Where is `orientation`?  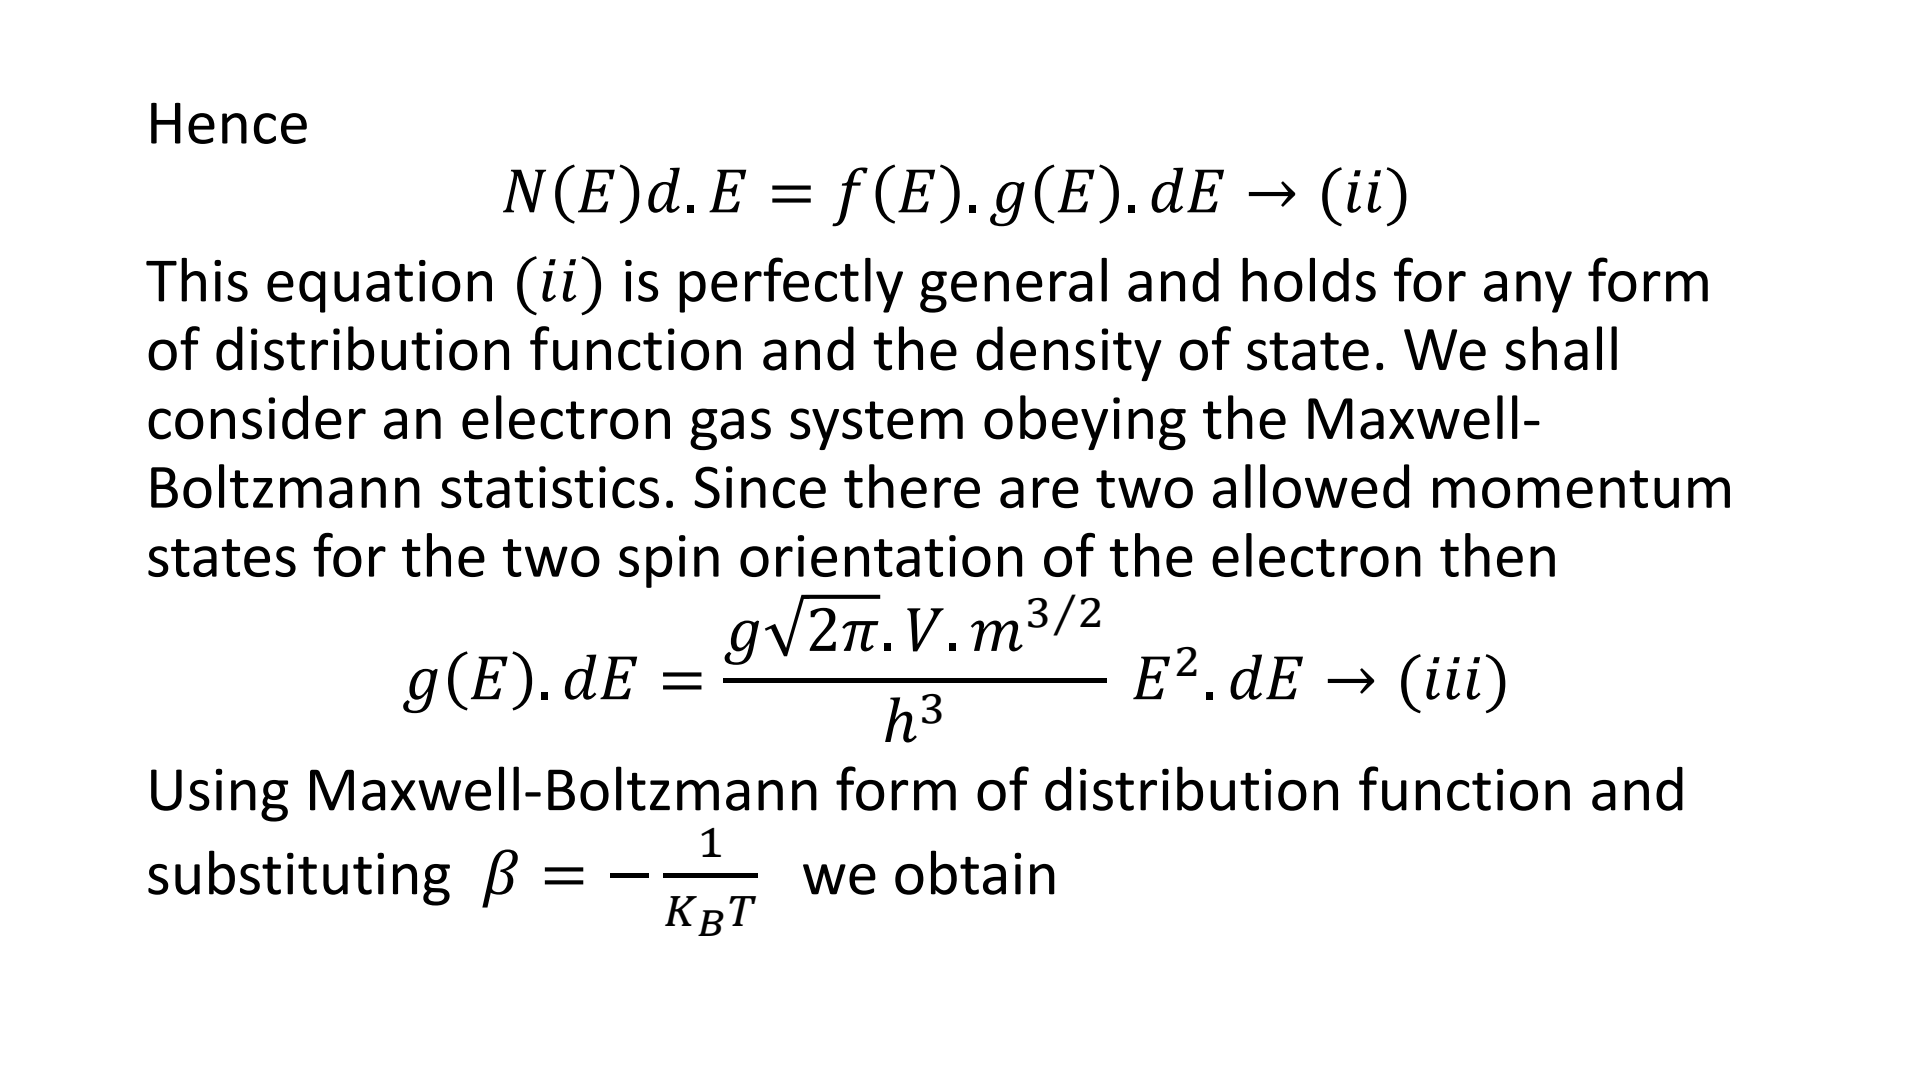 orientation is located at coordinates (881, 556).
